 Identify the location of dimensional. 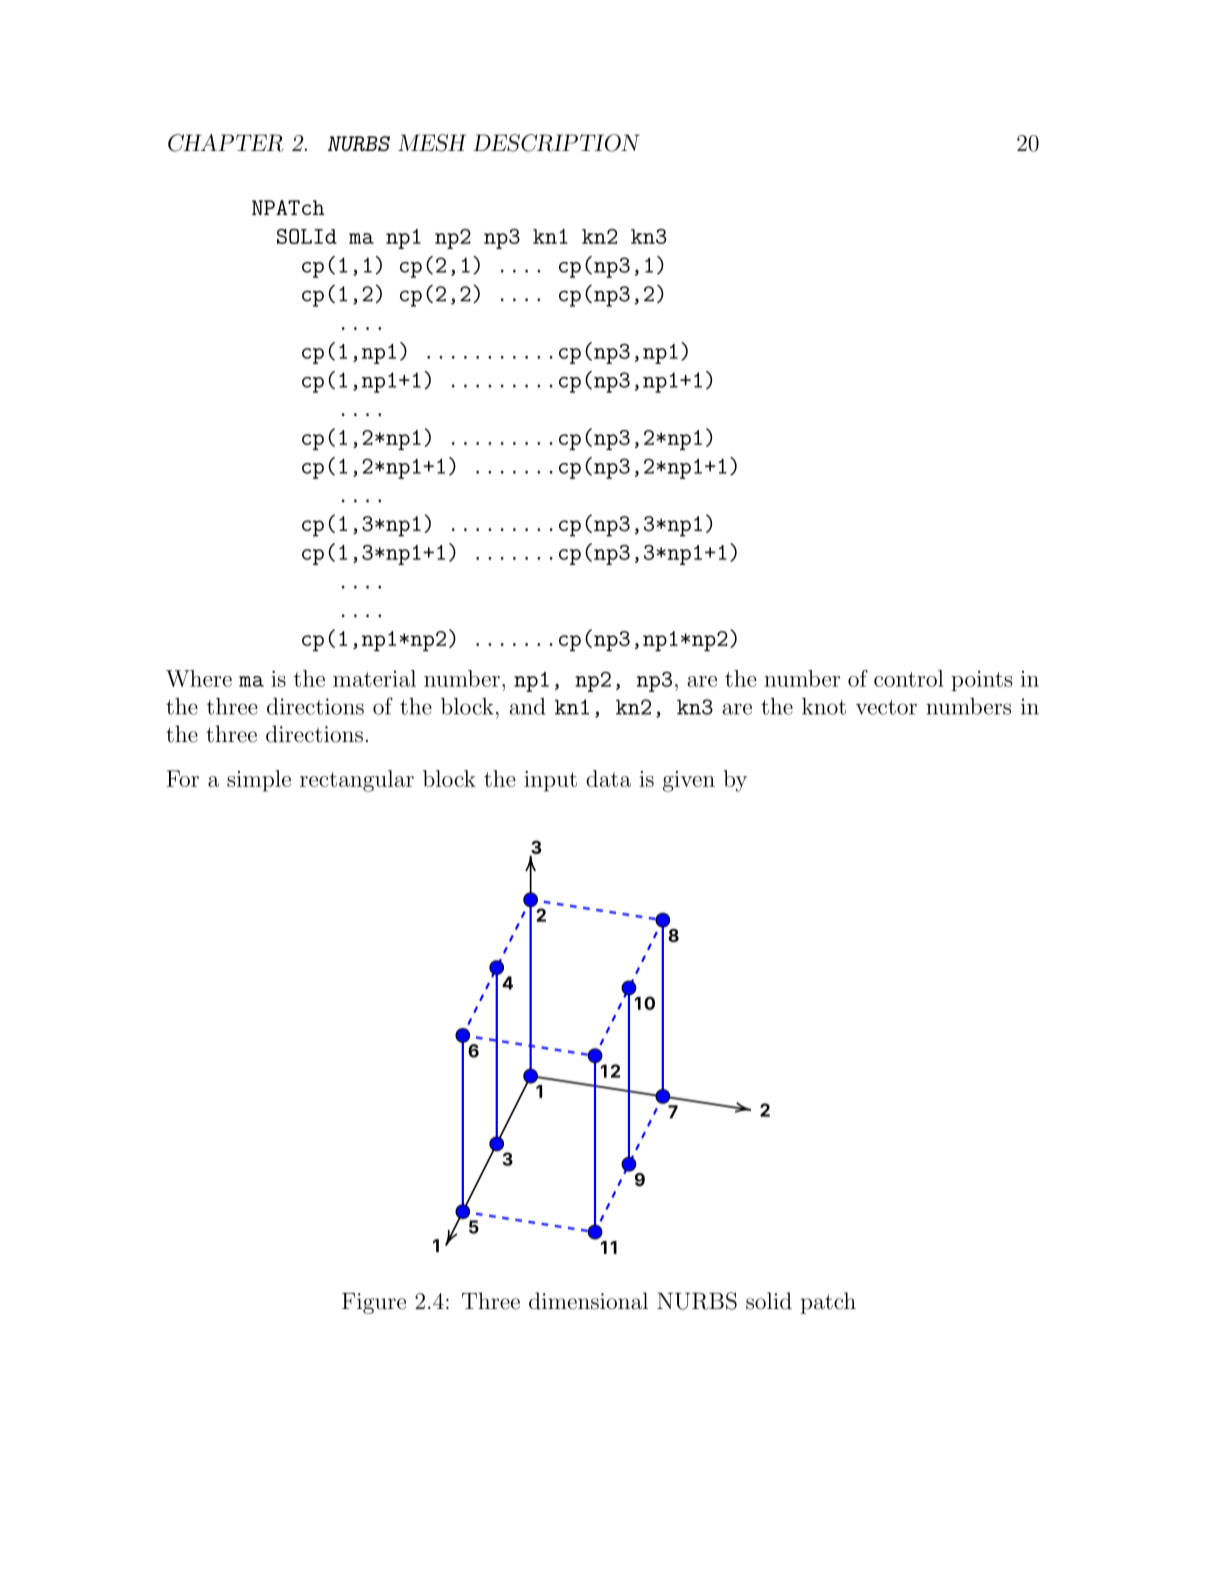
(588, 1301).
